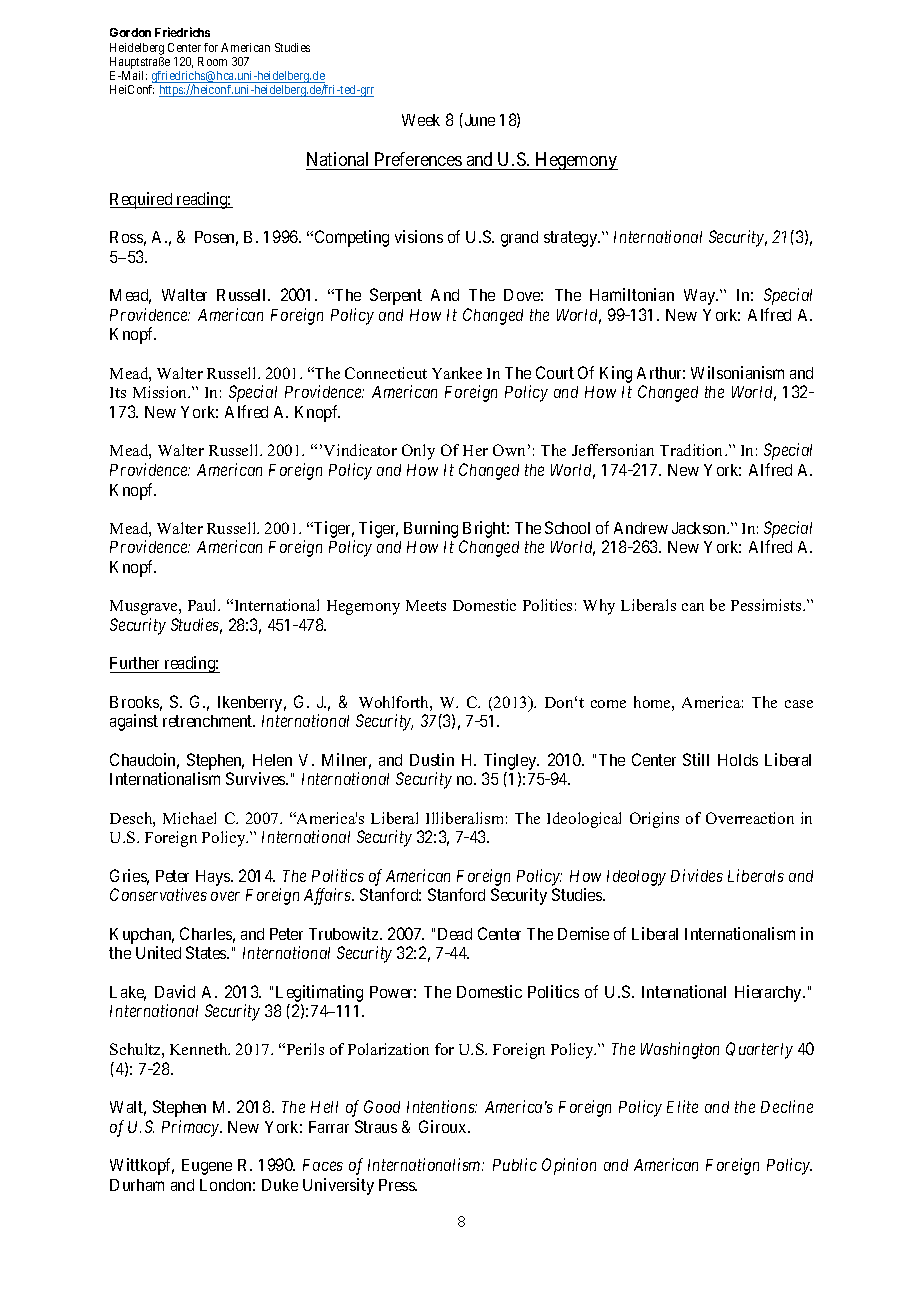 The image size is (924, 1308). What do you see at coordinates (161, 392) in the screenshot?
I see `Mission` at bounding box center [161, 392].
